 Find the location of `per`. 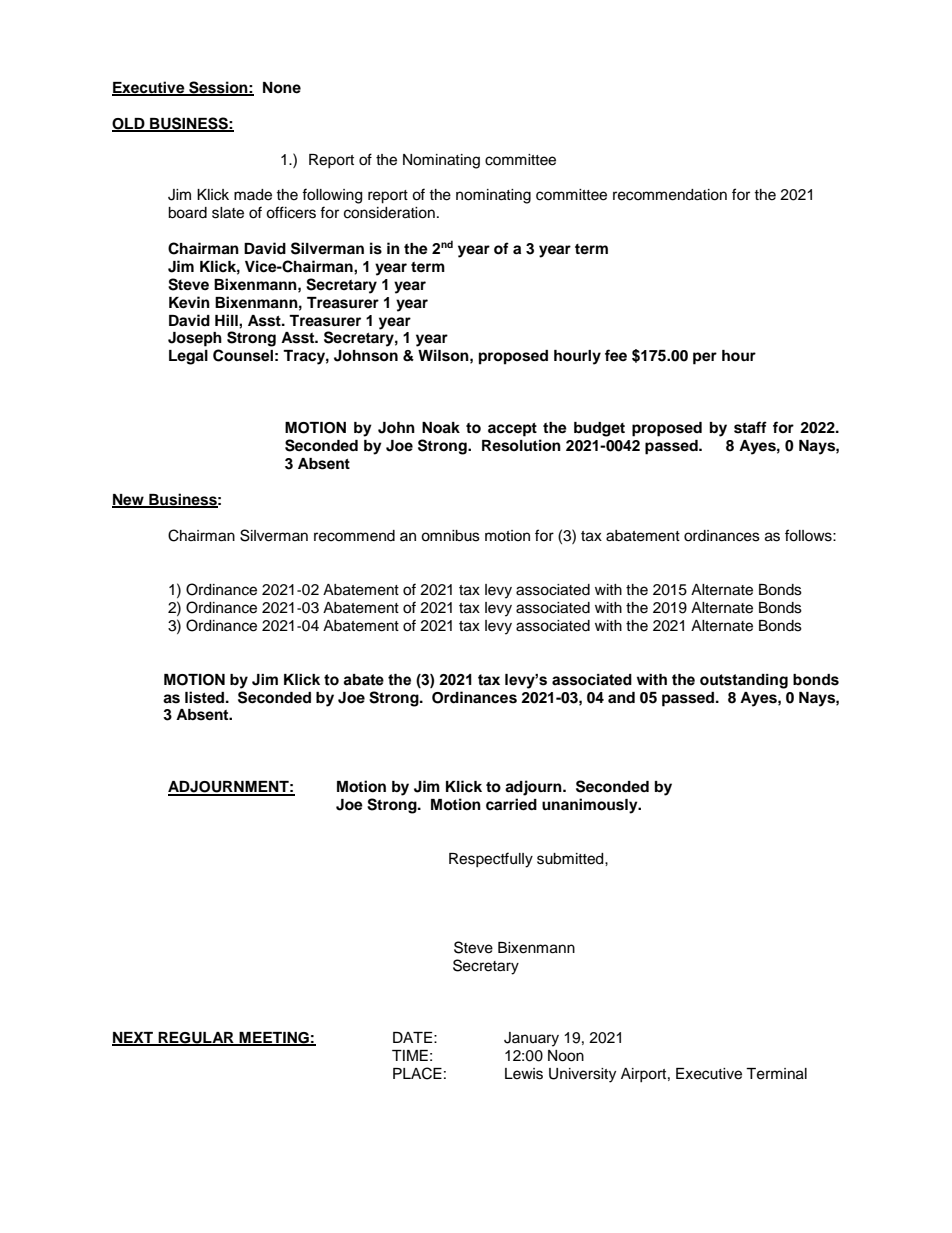

per is located at coordinates (705, 358).
